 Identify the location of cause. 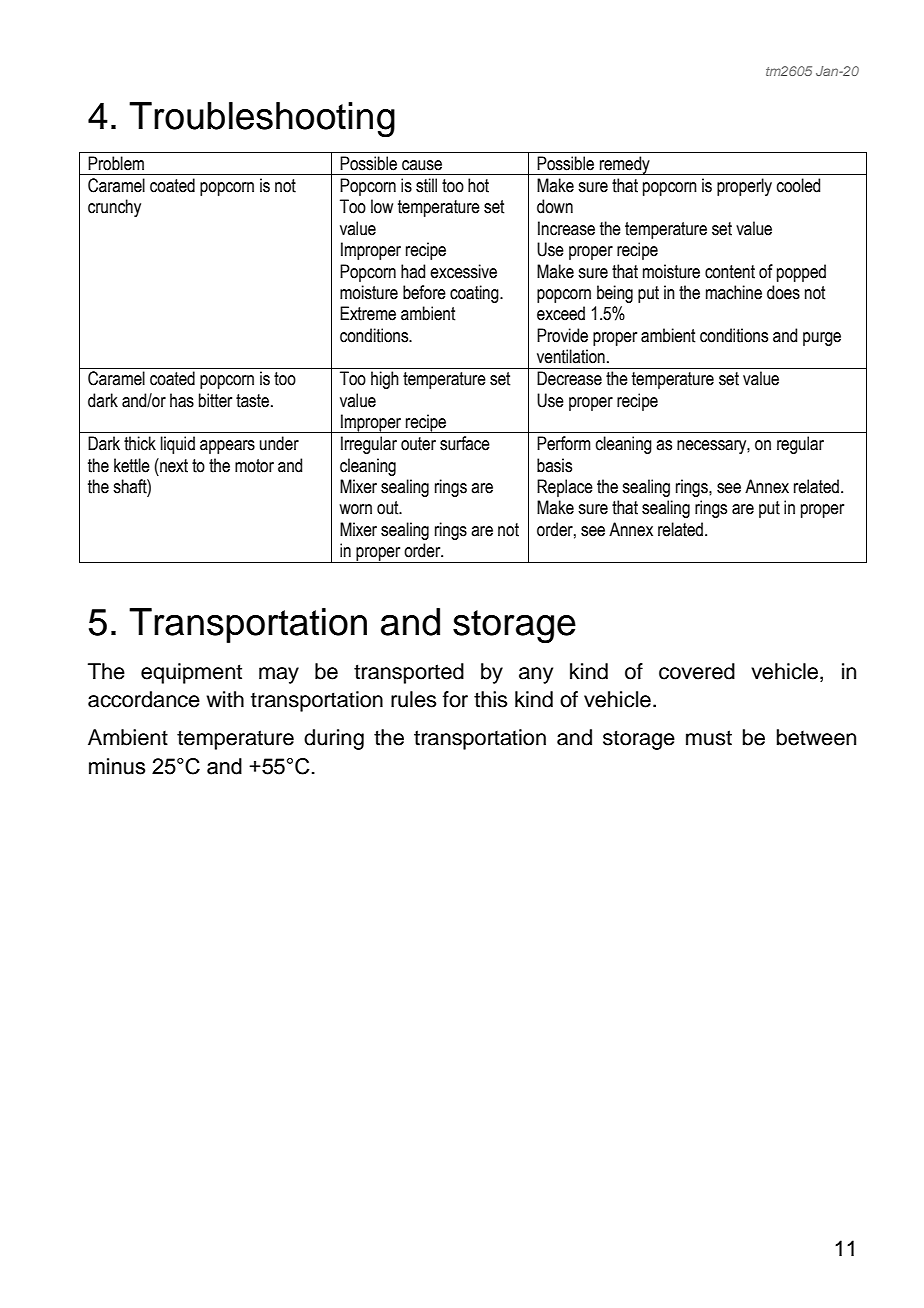
(422, 165).
